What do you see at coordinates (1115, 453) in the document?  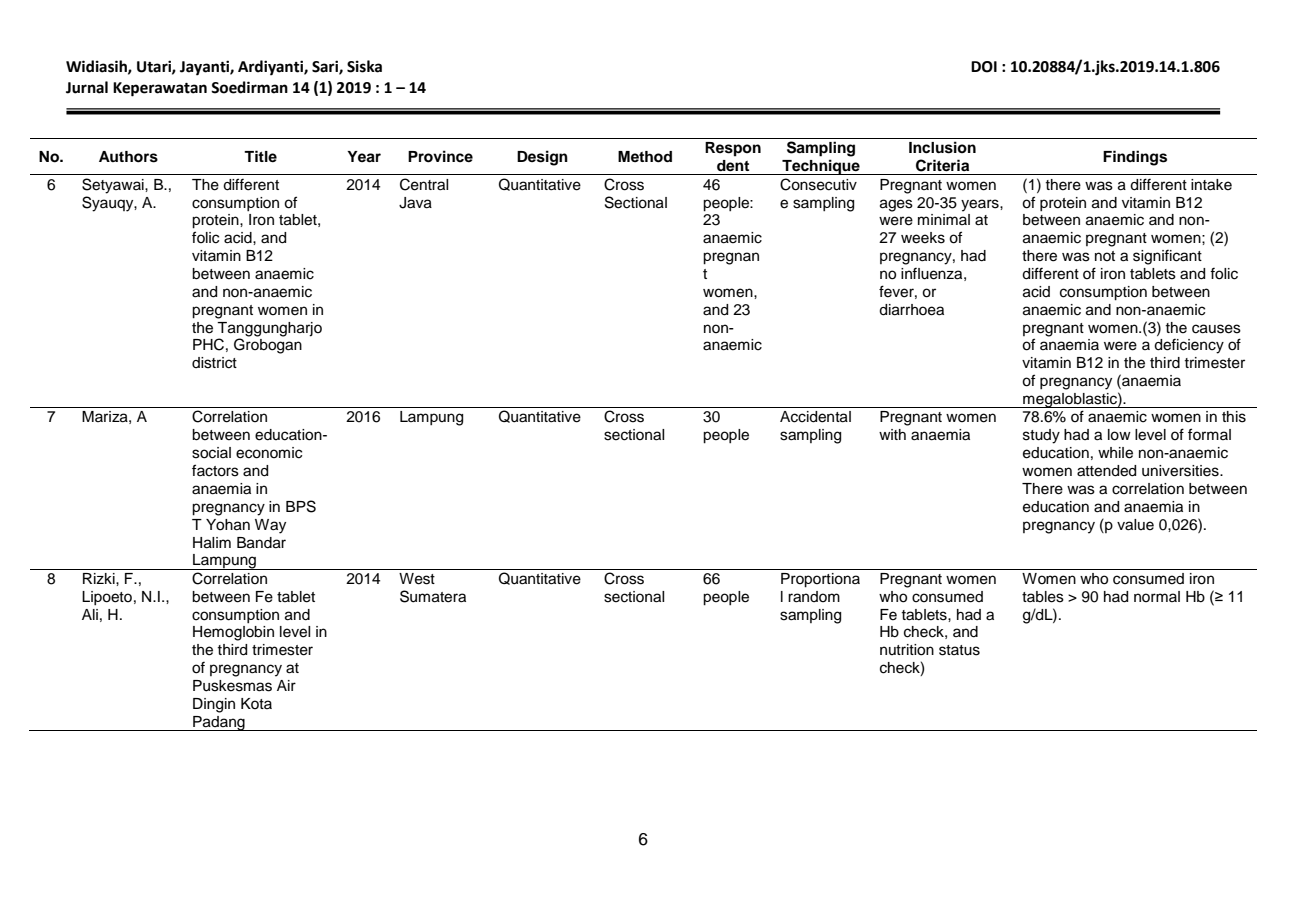 I see `while` at bounding box center [1115, 453].
